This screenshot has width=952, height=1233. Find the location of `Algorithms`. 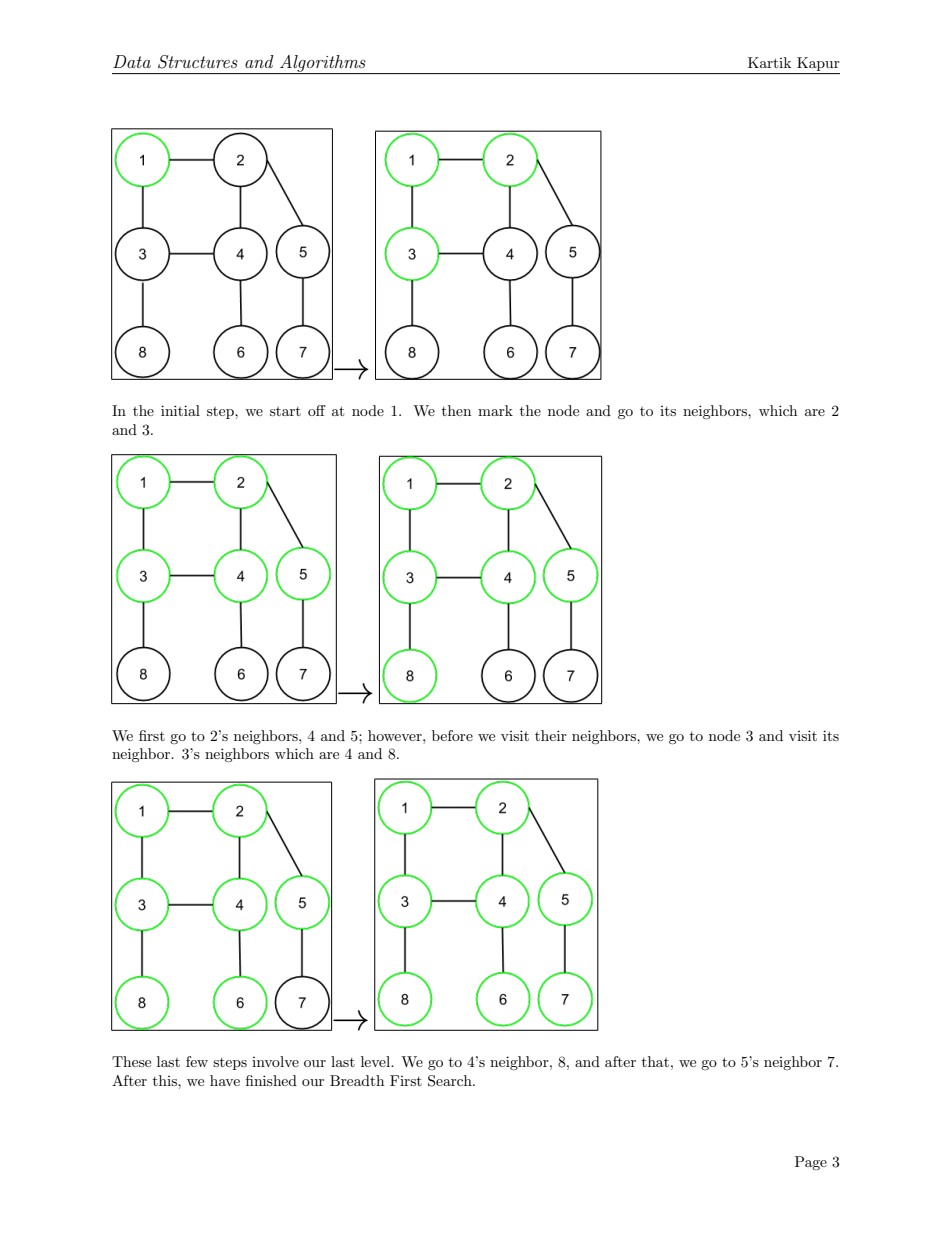

Algorithms is located at coordinates (323, 64).
